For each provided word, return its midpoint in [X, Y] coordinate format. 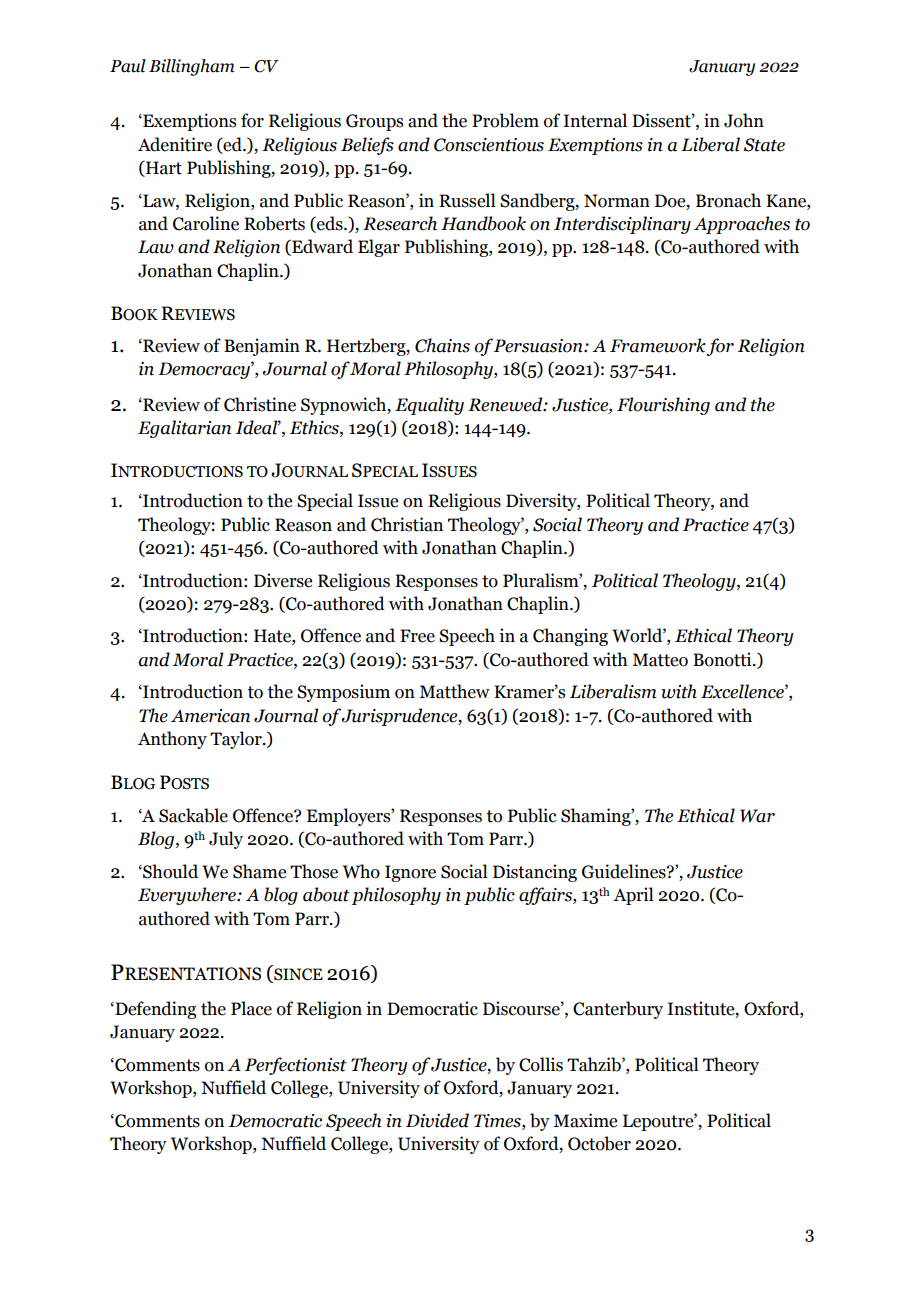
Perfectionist [296, 1066]
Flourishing [663, 406]
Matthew [454, 691]
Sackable [193, 815]
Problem [505, 120]
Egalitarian [184, 429]
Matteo [660, 660]
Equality [429, 406]
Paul [128, 66]
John [744, 120]
